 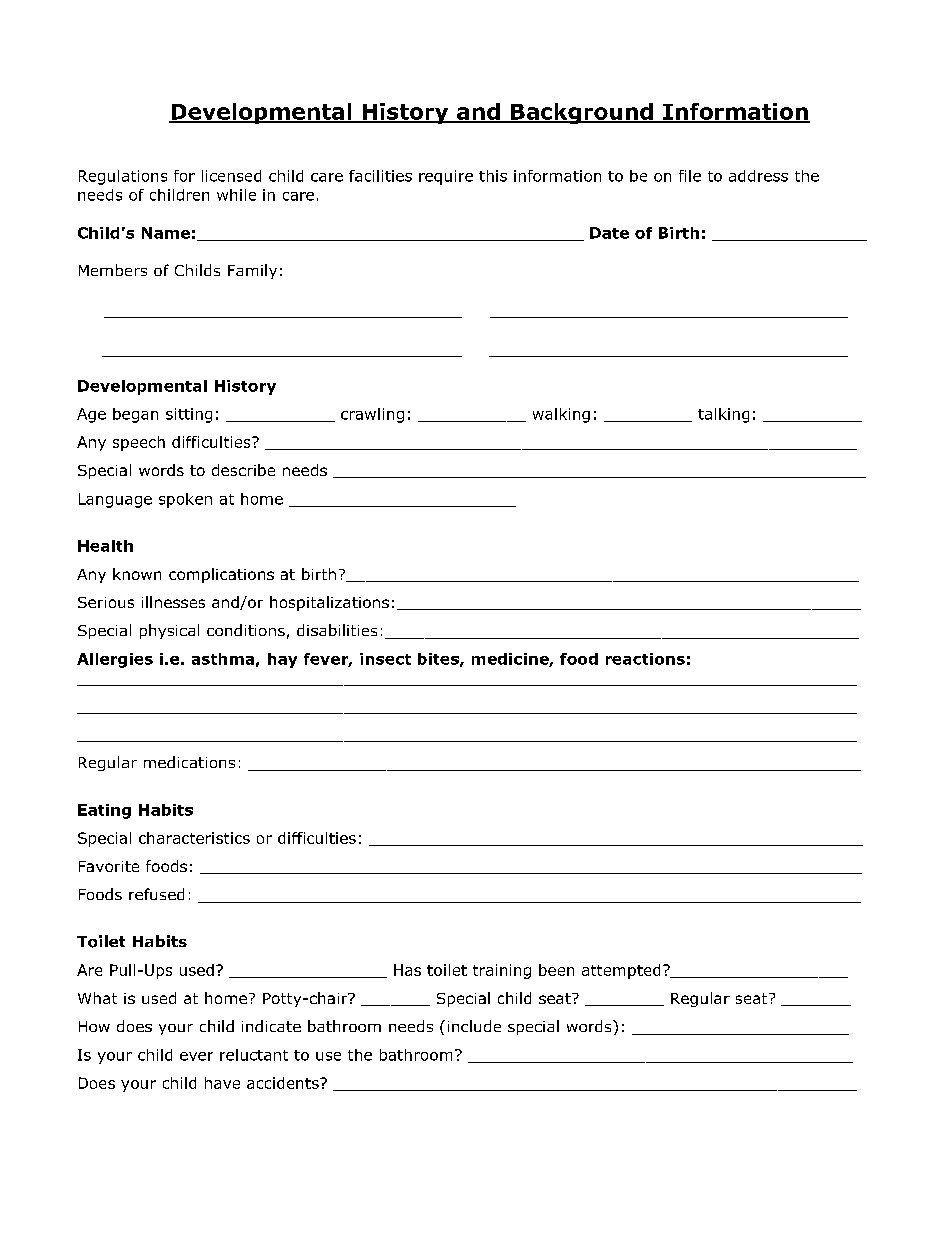 What do you see at coordinates (474, 1026) in the image?
I see `include` at bounding box center [474, 1026].
